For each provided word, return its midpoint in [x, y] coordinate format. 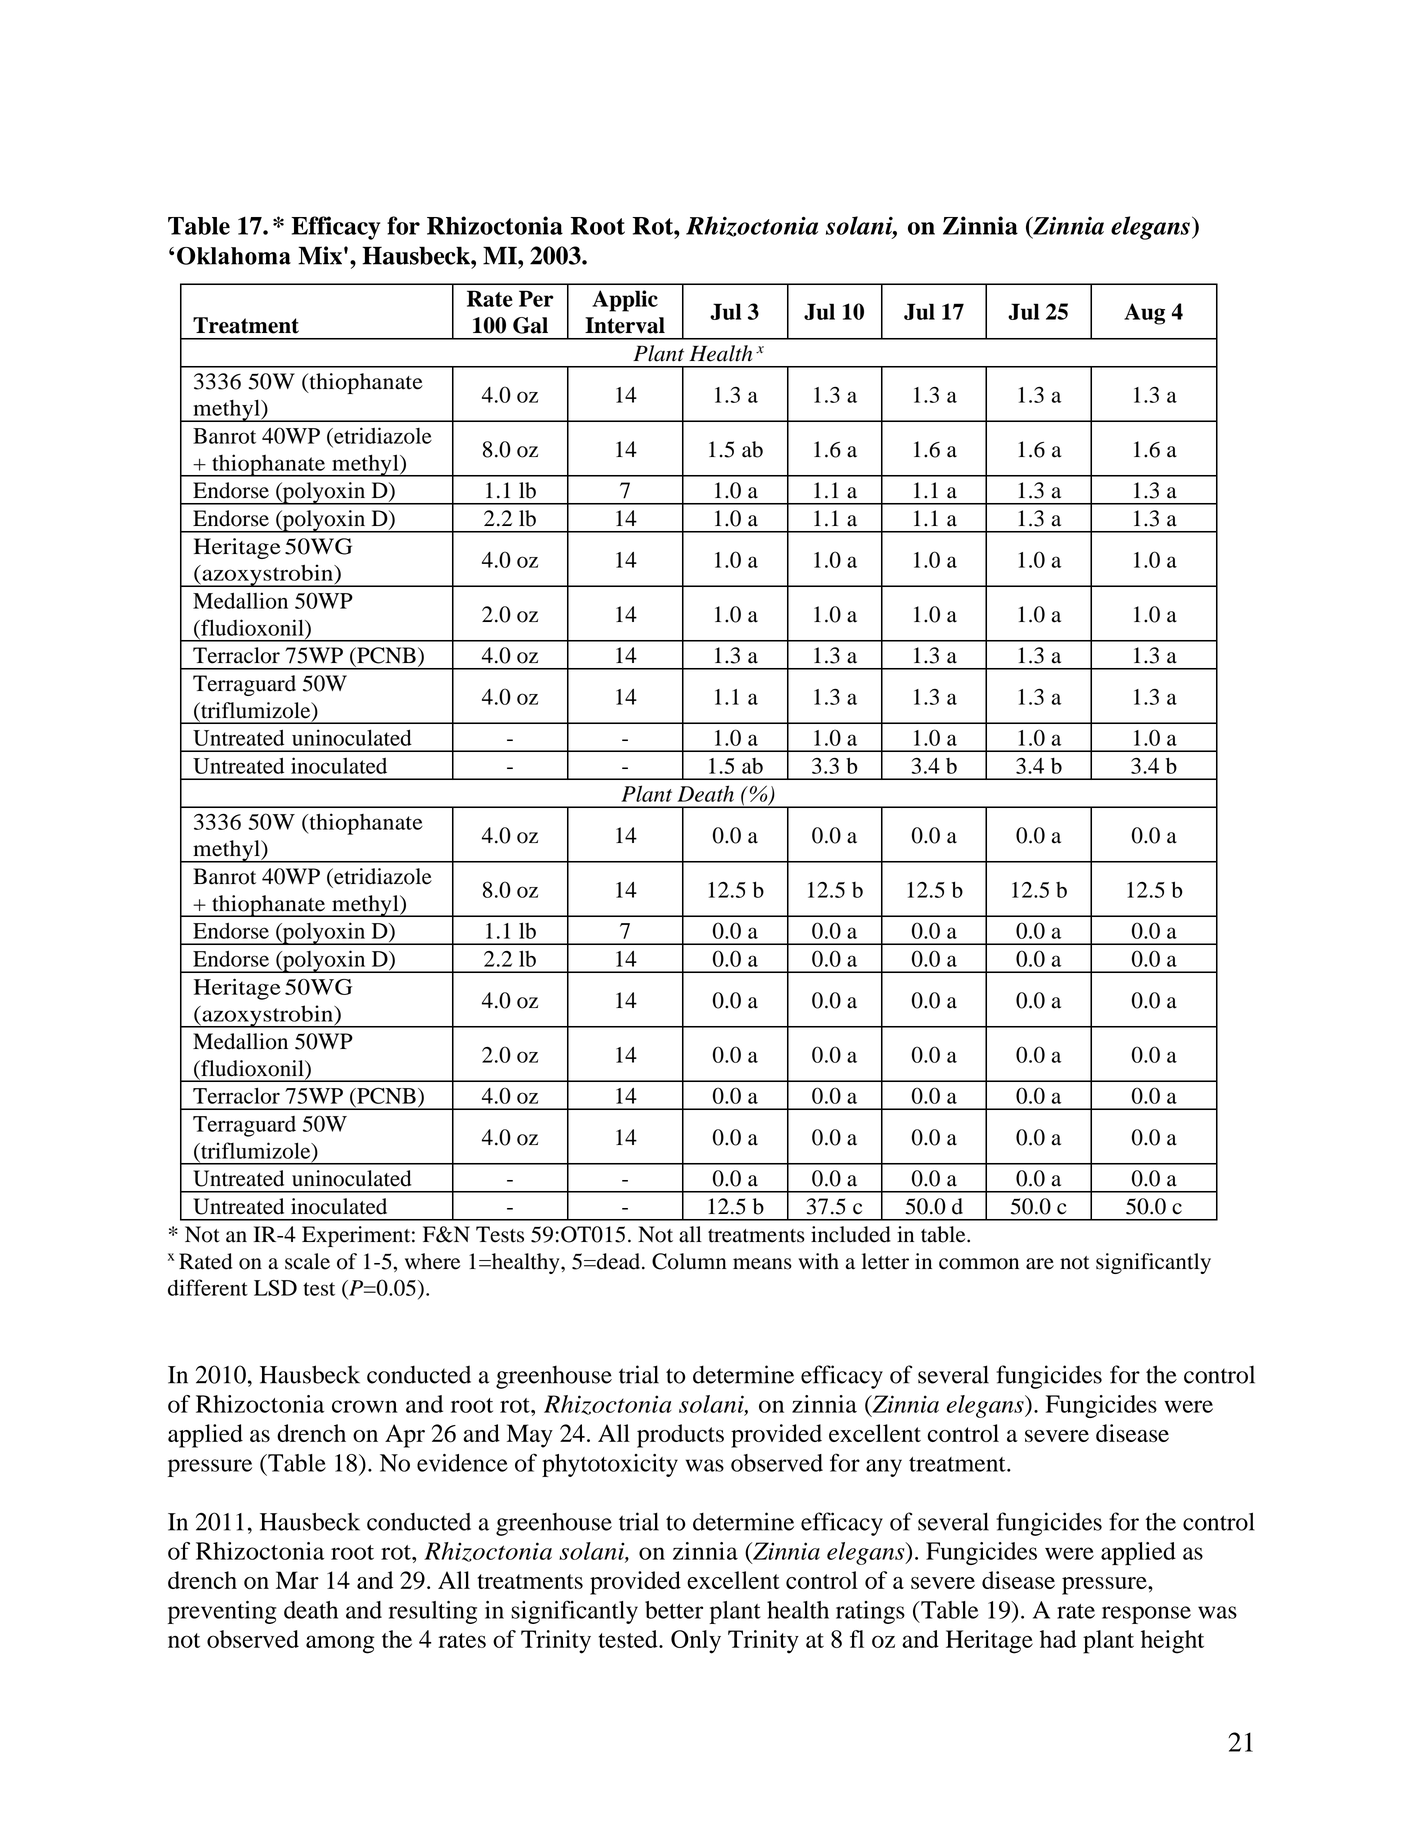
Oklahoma [234, 256]
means [762, 1264]
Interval [625, 325]
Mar [297, 1580]
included [851, 1234]
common [979, 1264]
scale [307, 1261]
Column [689, 1261]
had [1058, 1639]
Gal [530, 325]
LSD [275, 1288]
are [1040, 1264]
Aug [1144, 314]
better [674, 1610]
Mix [320, 255]
